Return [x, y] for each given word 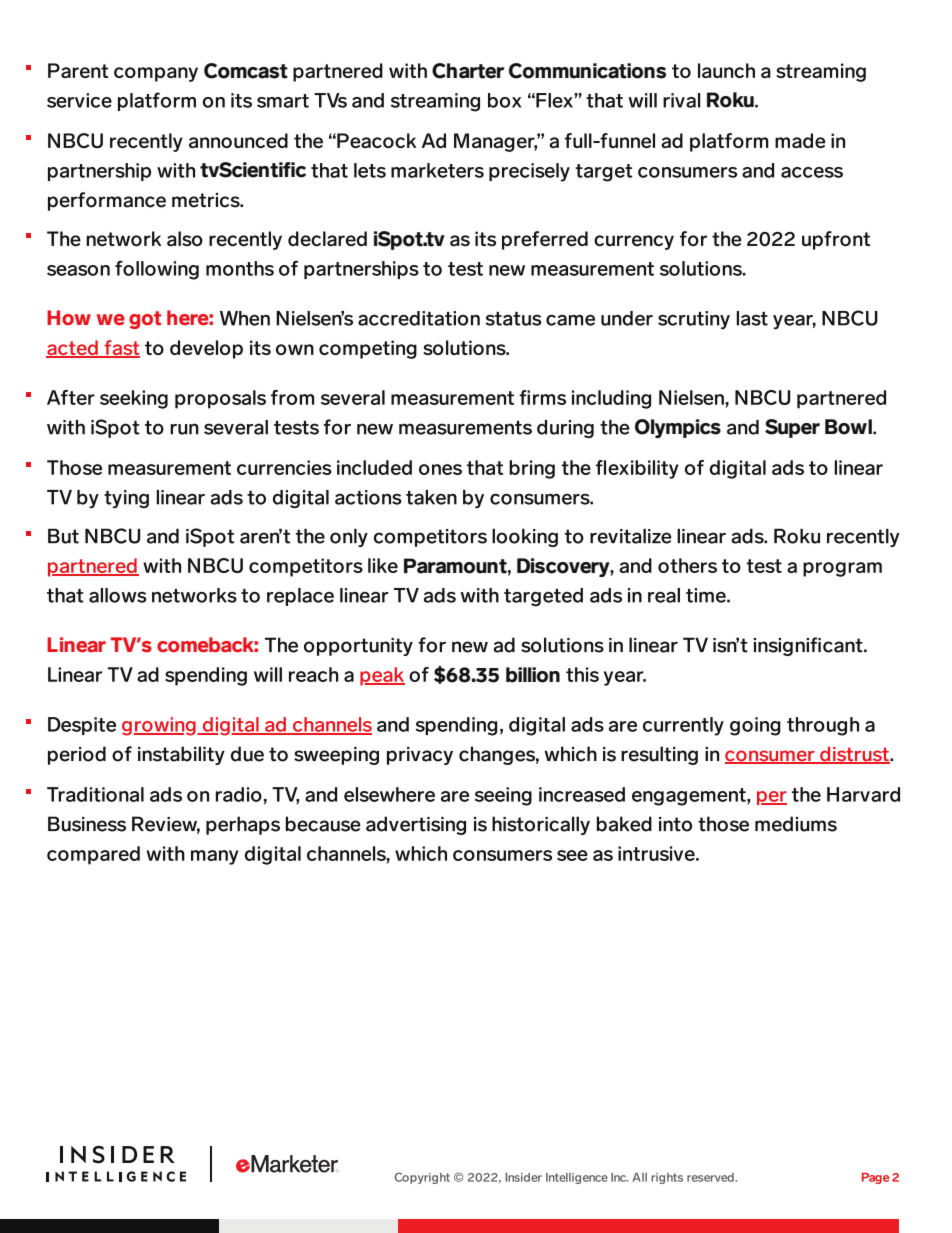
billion [533, 675]
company [156, 74]
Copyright [422, 1178]
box [504, 100]
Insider [523, 1177]
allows [118, 595]
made [800, 140]
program [842, 569]
